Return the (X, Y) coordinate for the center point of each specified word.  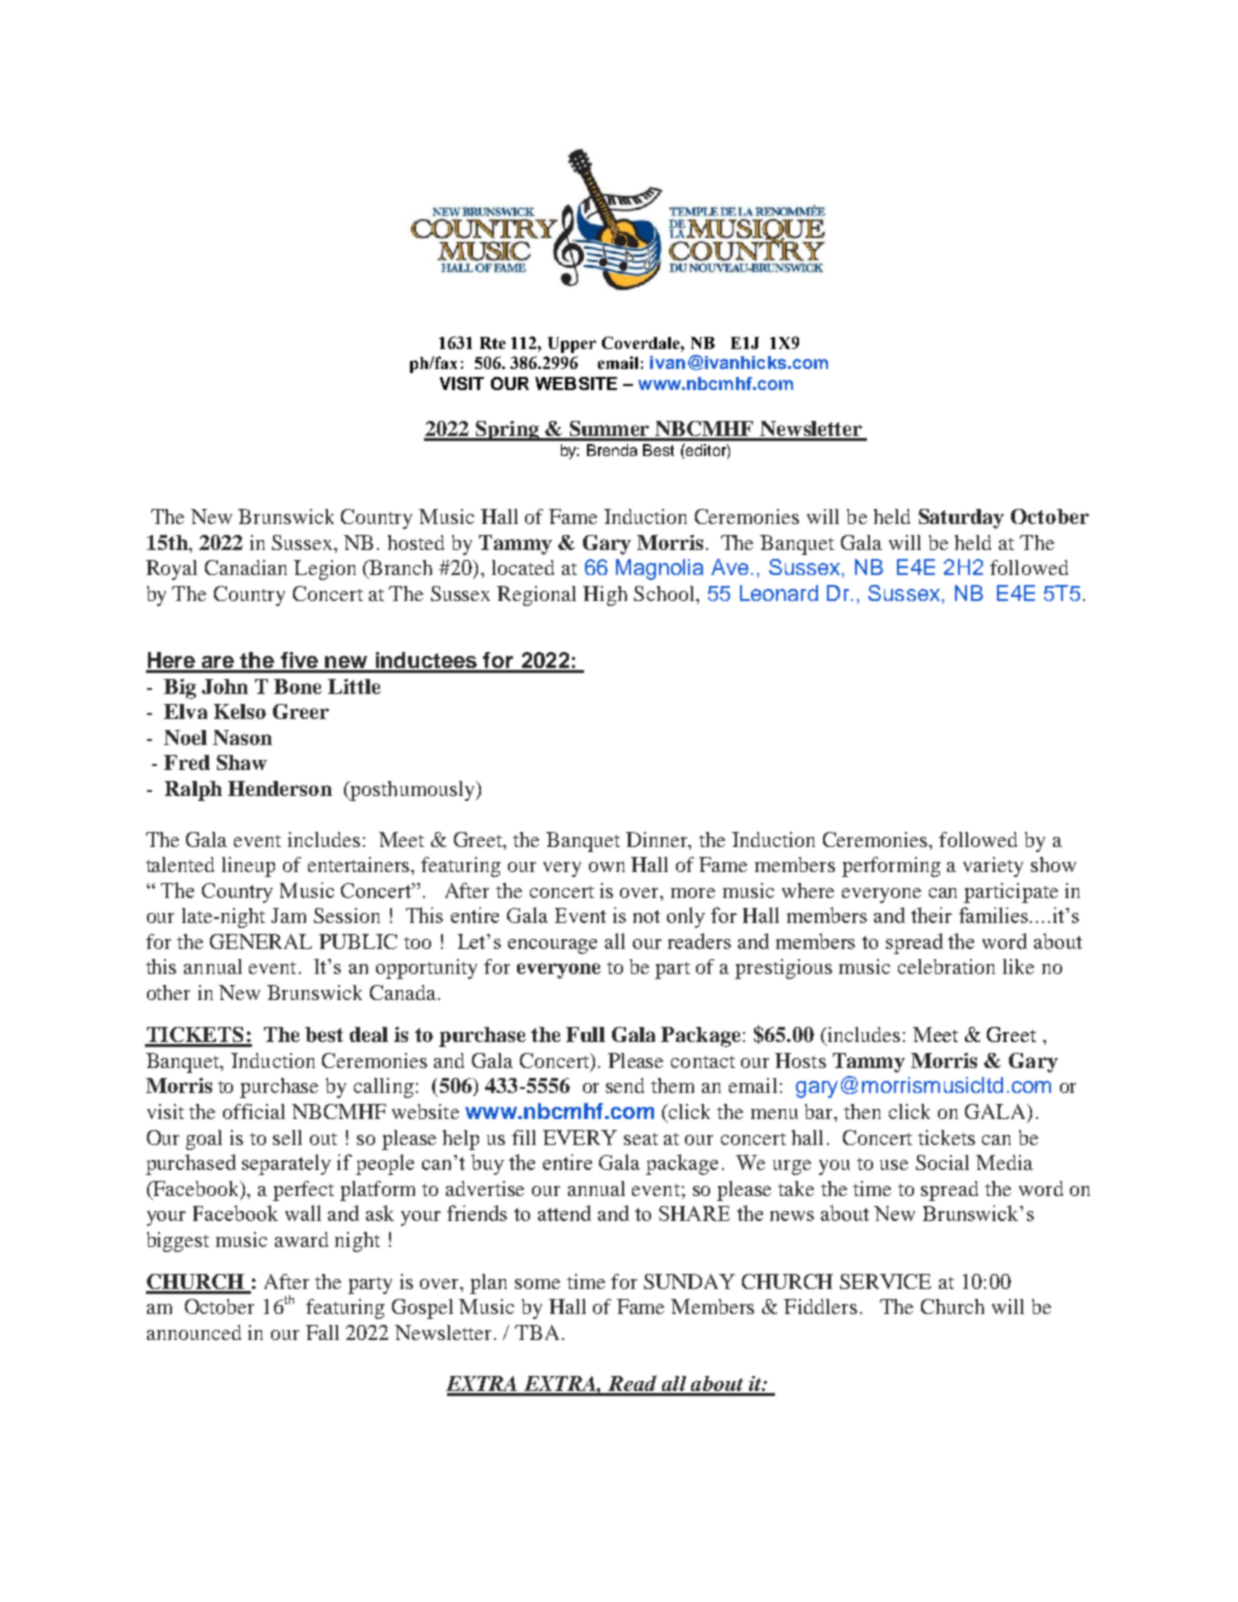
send (625, 1085)
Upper (572, 345)
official (254, 1111)
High (605, 596)
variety (993, 867)
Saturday (961, 519)
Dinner (658, 839)
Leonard (779, 593)
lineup (248, 867)
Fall (322, 1332)
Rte (493, 343)
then (862, 1111)
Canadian (246, 567)
